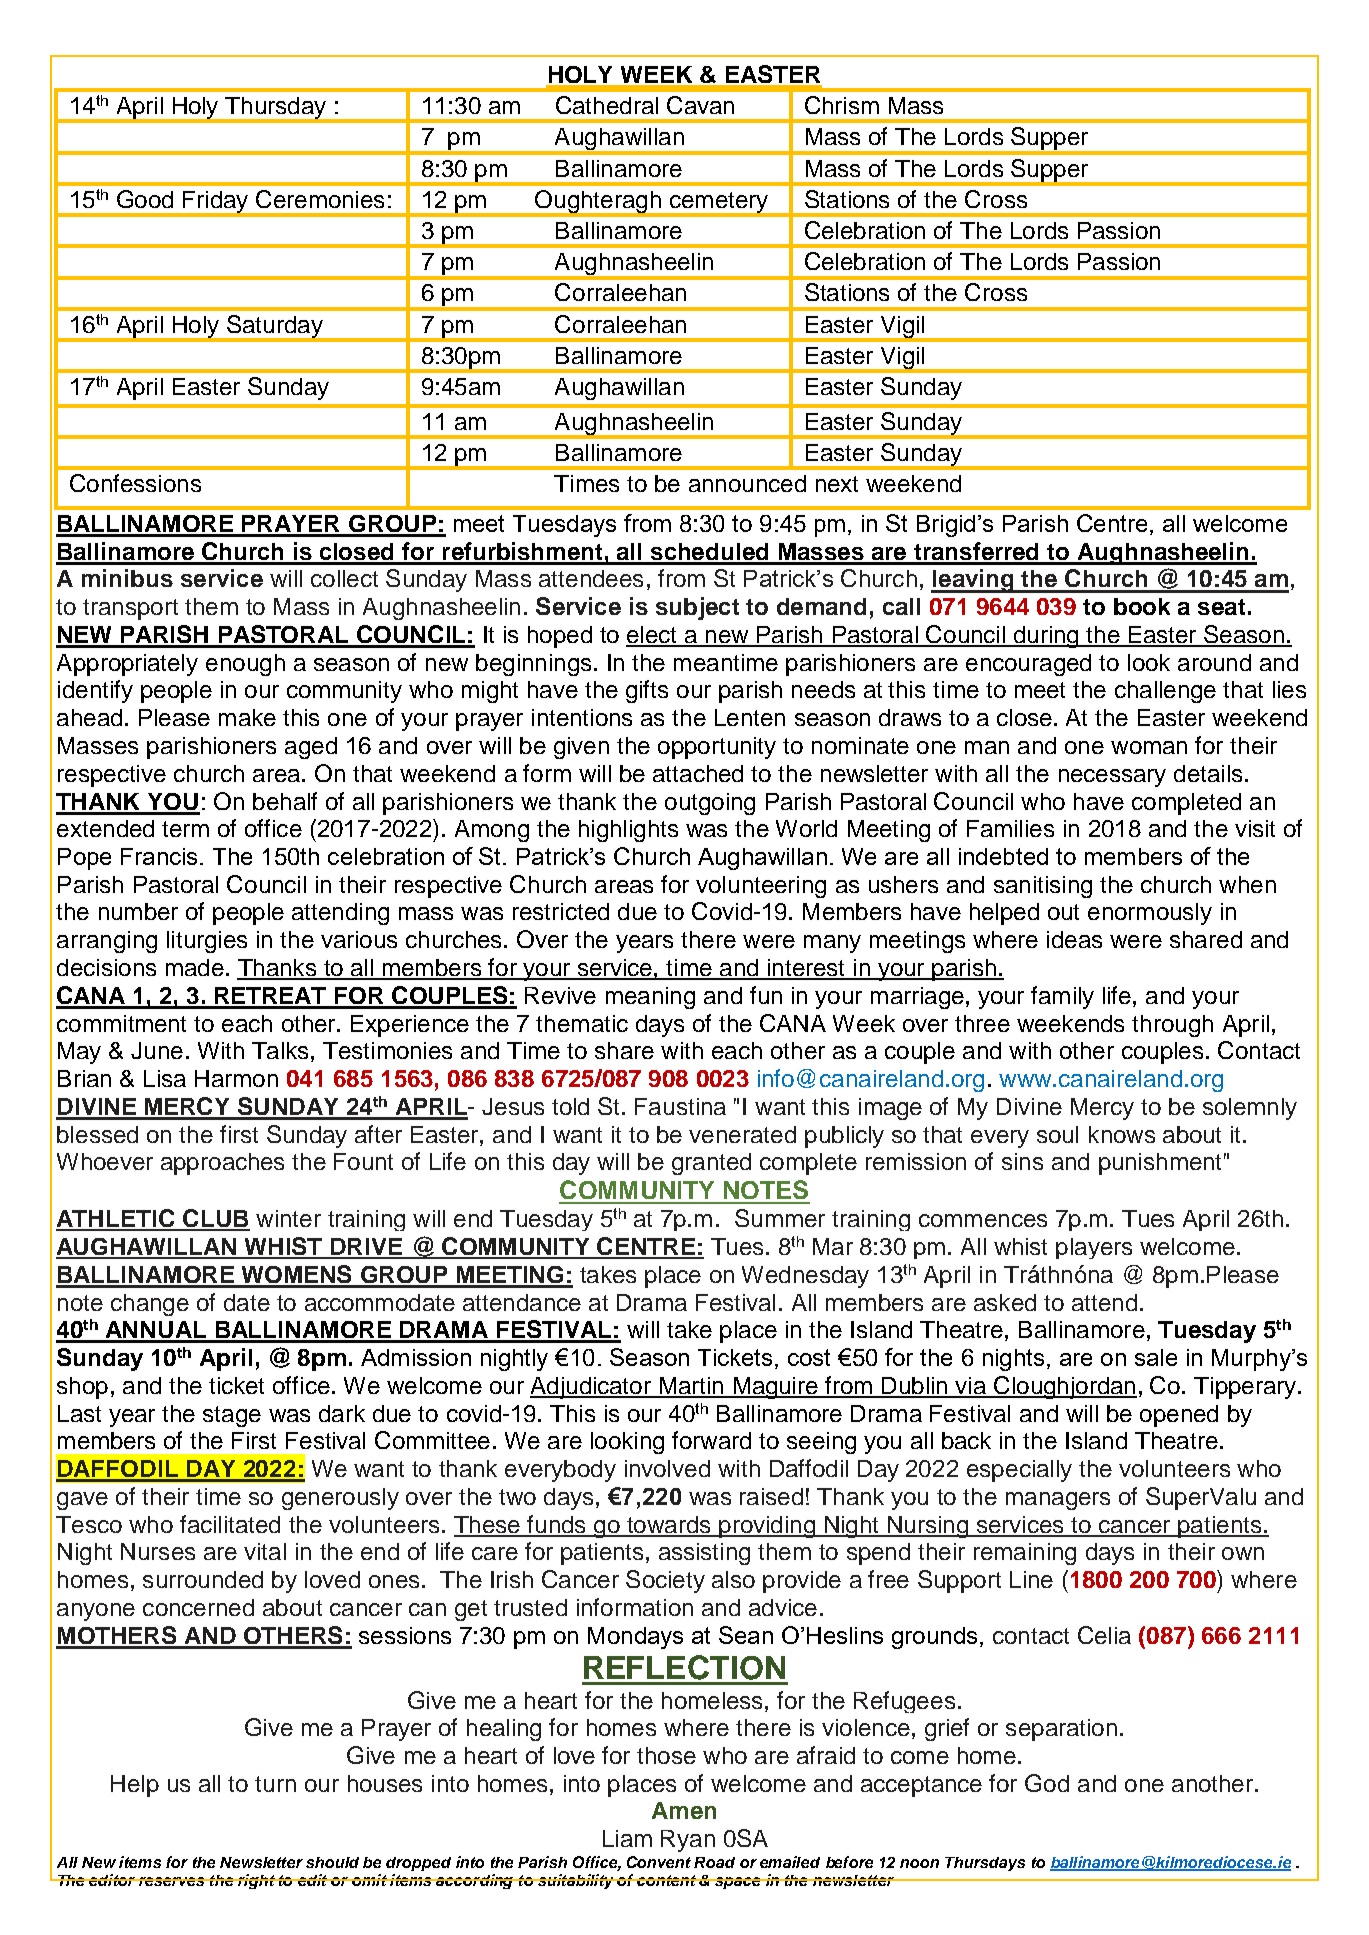  I want to click on God, so click(1047, 1783).
